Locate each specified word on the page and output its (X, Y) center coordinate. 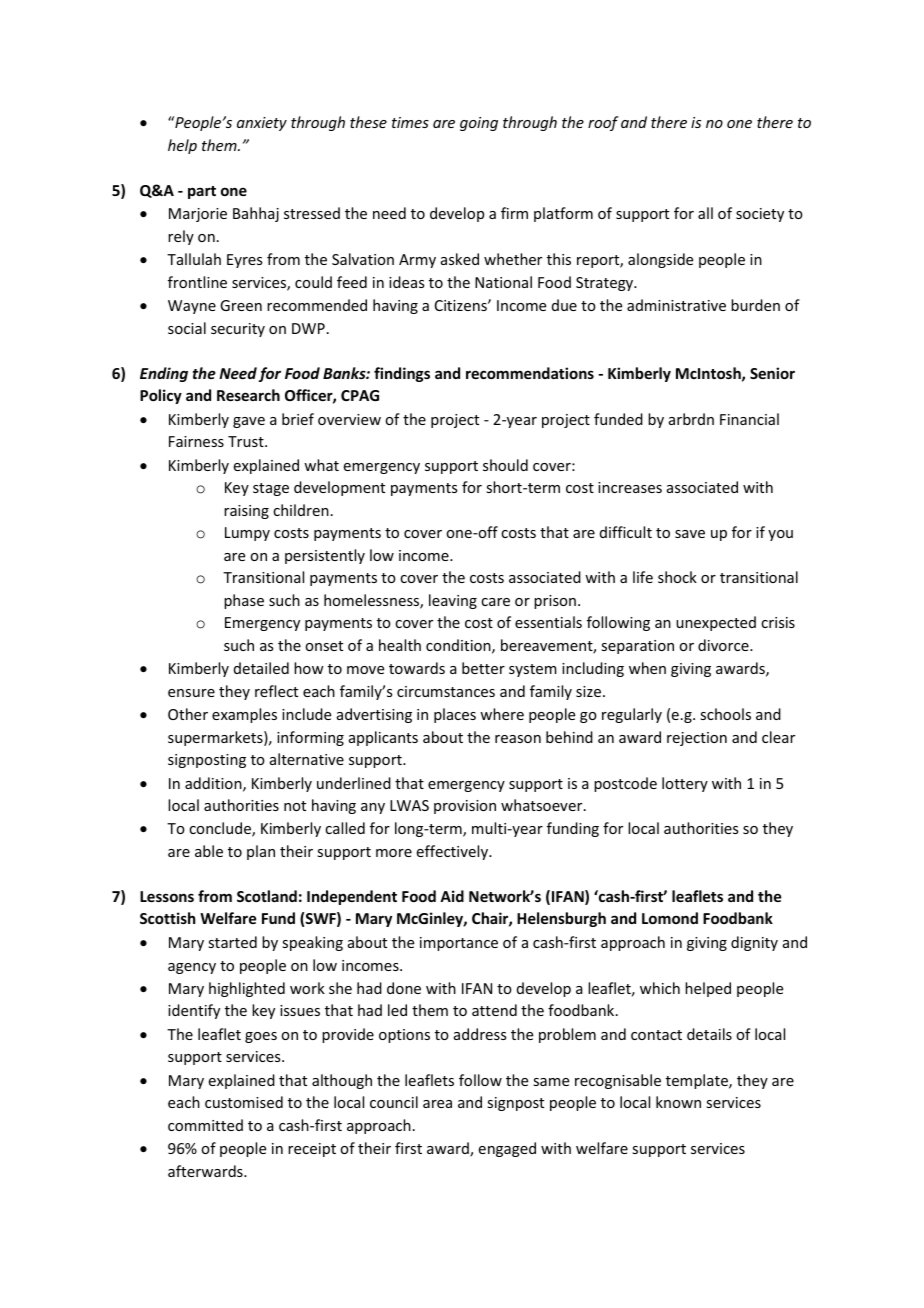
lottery (685, 784)
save (690, 534)
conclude (221, 829)
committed (205, 1125)
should (505, 465)
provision (465, 807)
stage (271, 489)
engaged (507, 1149)
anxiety (262, 124)
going (479, 124)
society (760, 215)
